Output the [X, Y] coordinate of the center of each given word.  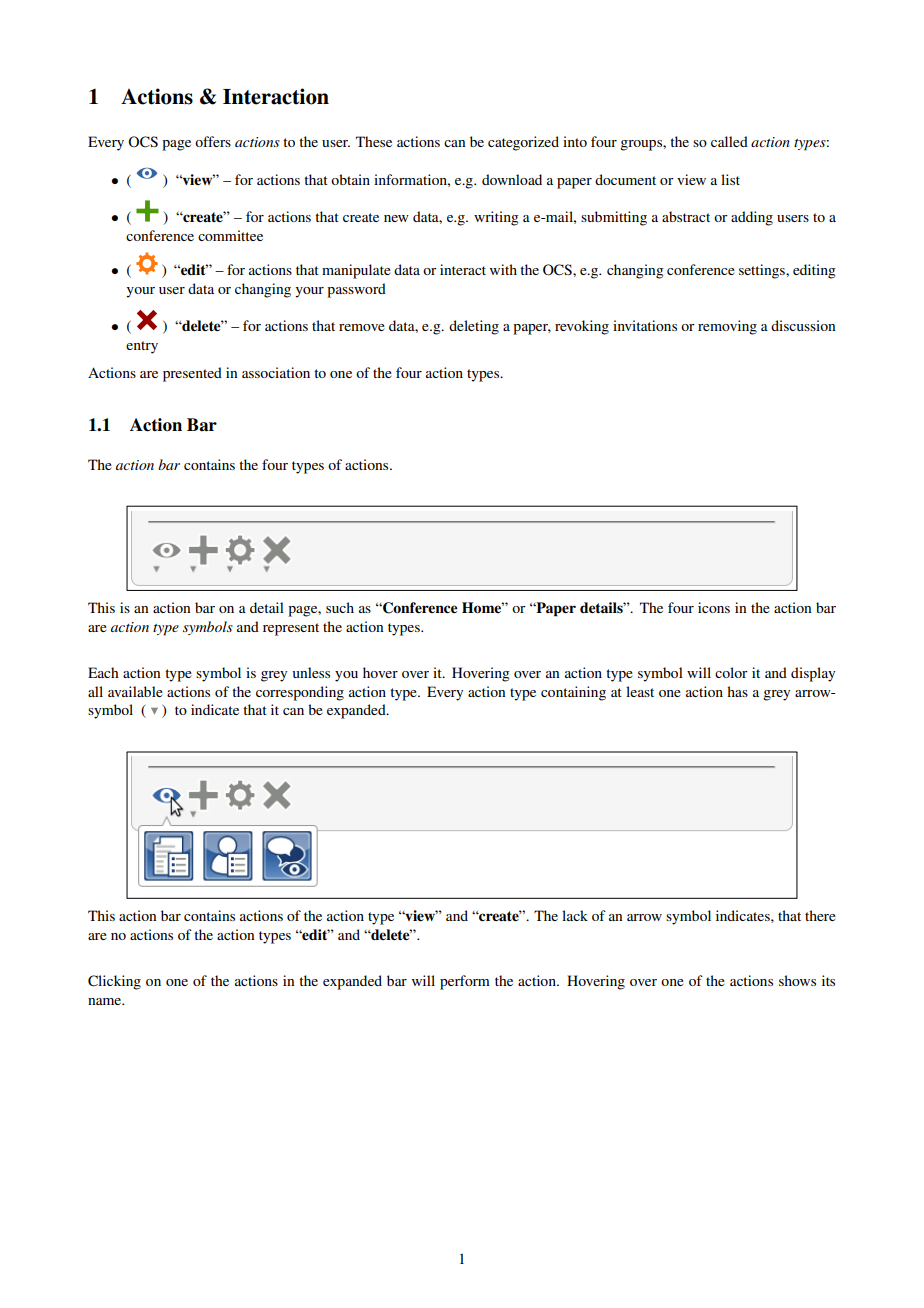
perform [465, 982]
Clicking [114, 982]
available [135, 691]
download [512, 179]
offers [213, 141]
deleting [474, 327]
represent [291, 629]
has [737, 691]
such [340, 607]
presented [192, 374]
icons [714, 607]
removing [727, 327]
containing [573, 693]
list [730, 179]
